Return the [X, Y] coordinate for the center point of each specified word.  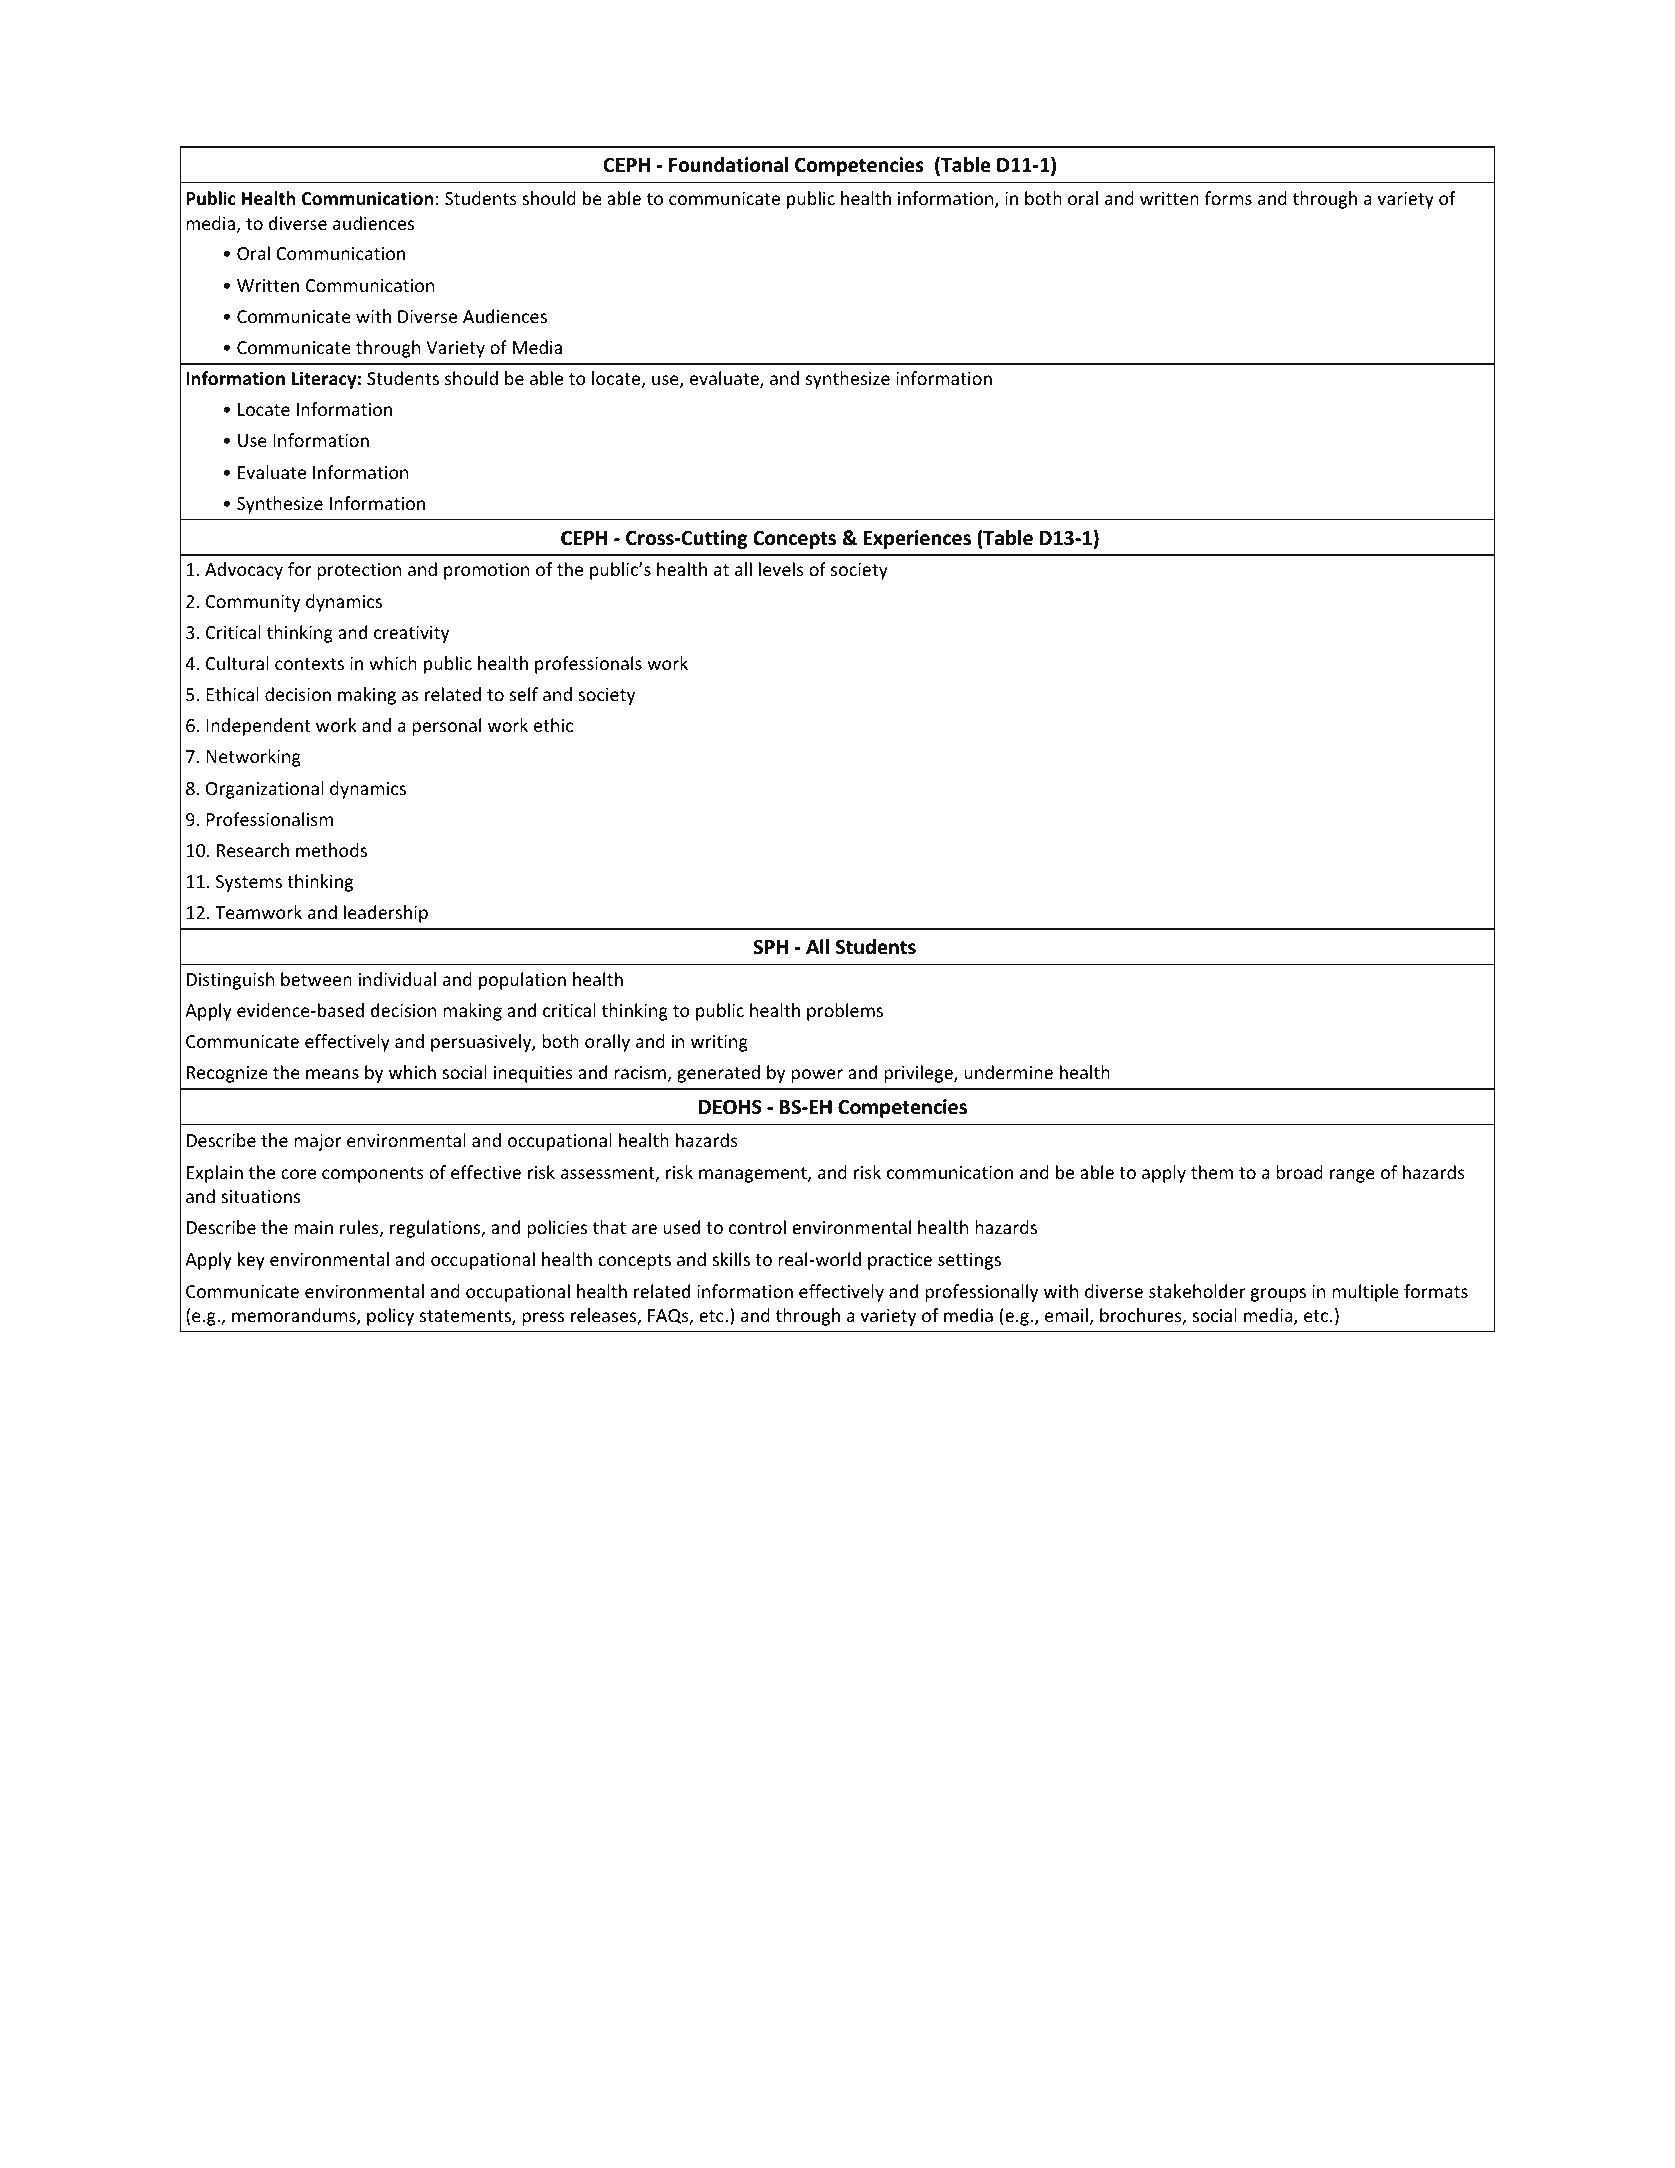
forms [1228, 198]
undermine [1008, 1072]
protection [359, 571]
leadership [386, 914]
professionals [588, 665]
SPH [770, 947]
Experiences [917, 539]
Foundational [728, 165]
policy [390, 1317]
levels [781, 569]
